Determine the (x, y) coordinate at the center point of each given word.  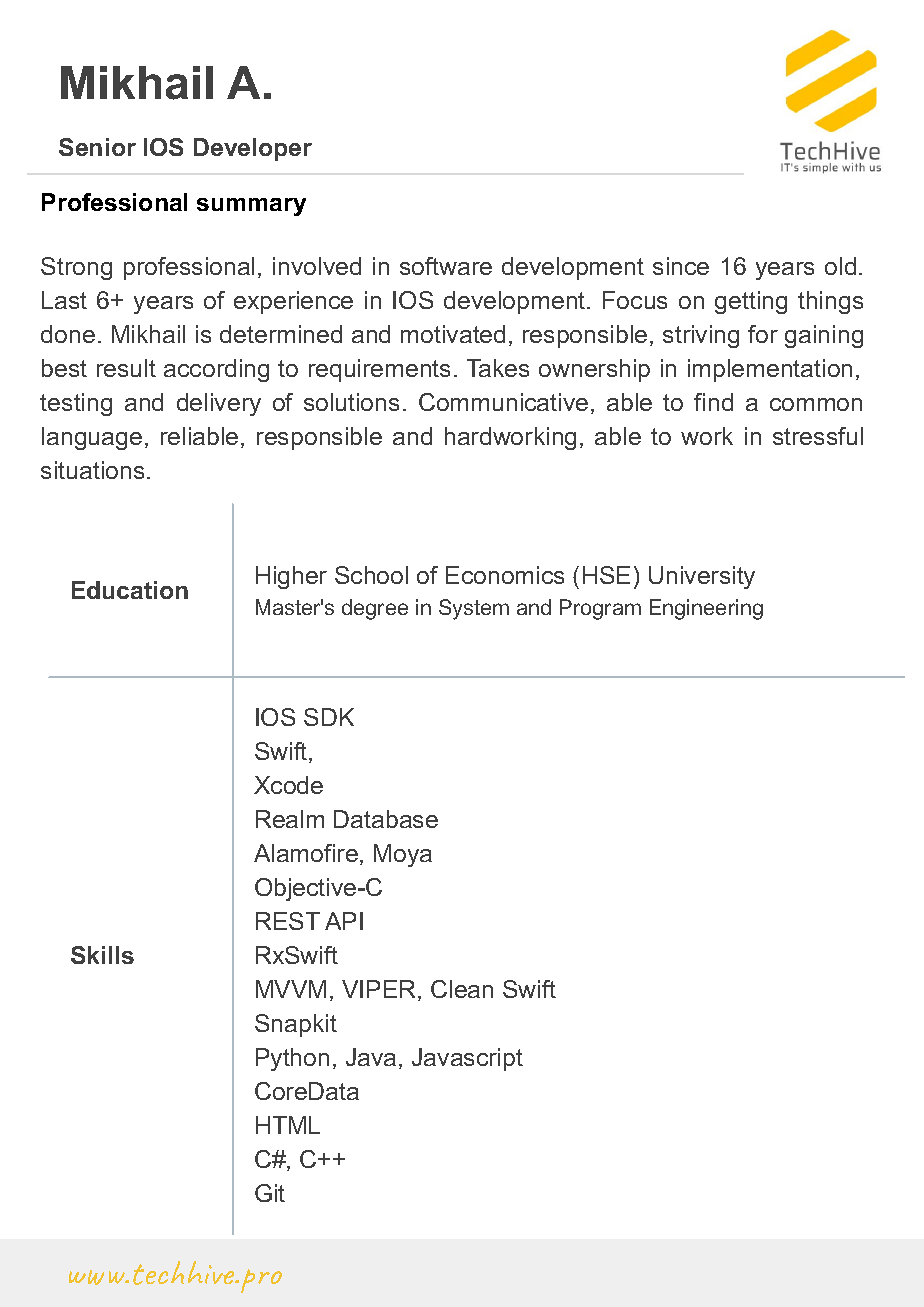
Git (270, 1193)
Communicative (503, 402)
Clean (462, 989)
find (713, 402)
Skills (102, 955)
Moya (403, 855)
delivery (219, 404)
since (681, 266)
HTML (288, 1125)
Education (130, 590)
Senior (97, 147)
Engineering (706, 609)
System (474, 609)
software (446, 266)
